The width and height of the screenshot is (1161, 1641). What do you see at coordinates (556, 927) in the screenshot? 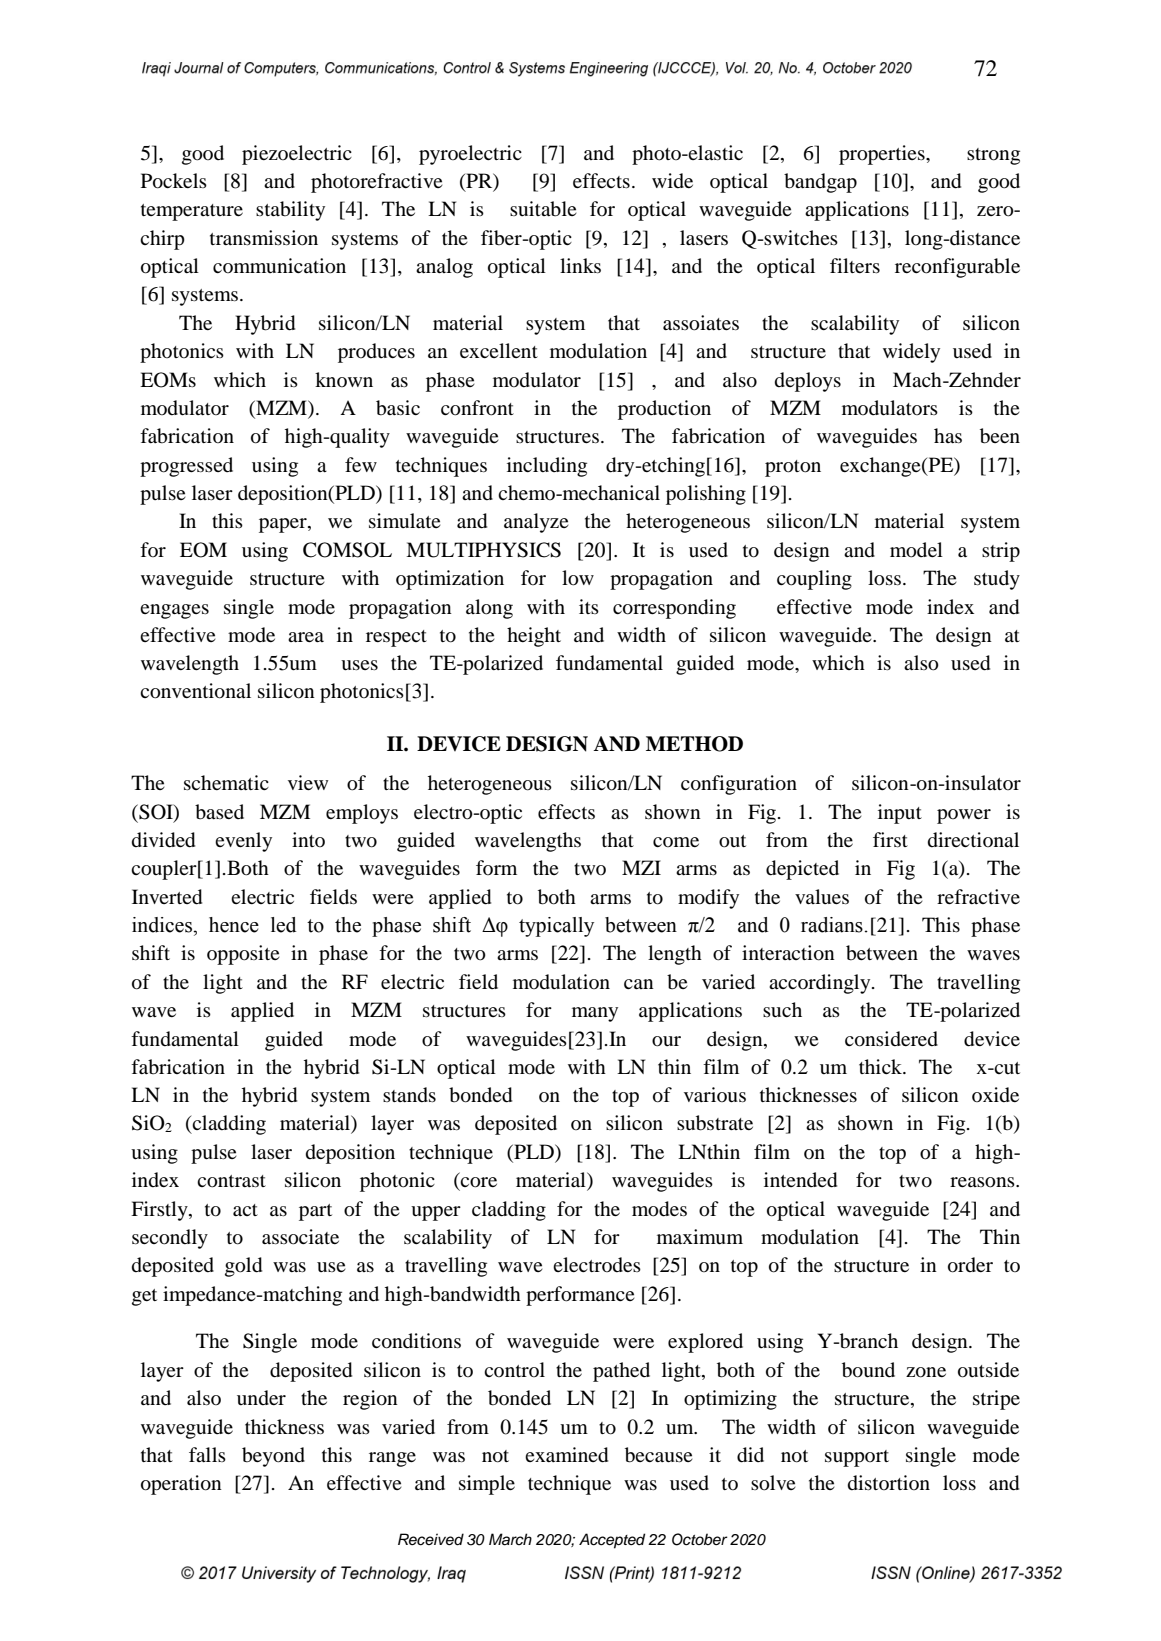
I see `typically` at bounding box center [556, 927].
